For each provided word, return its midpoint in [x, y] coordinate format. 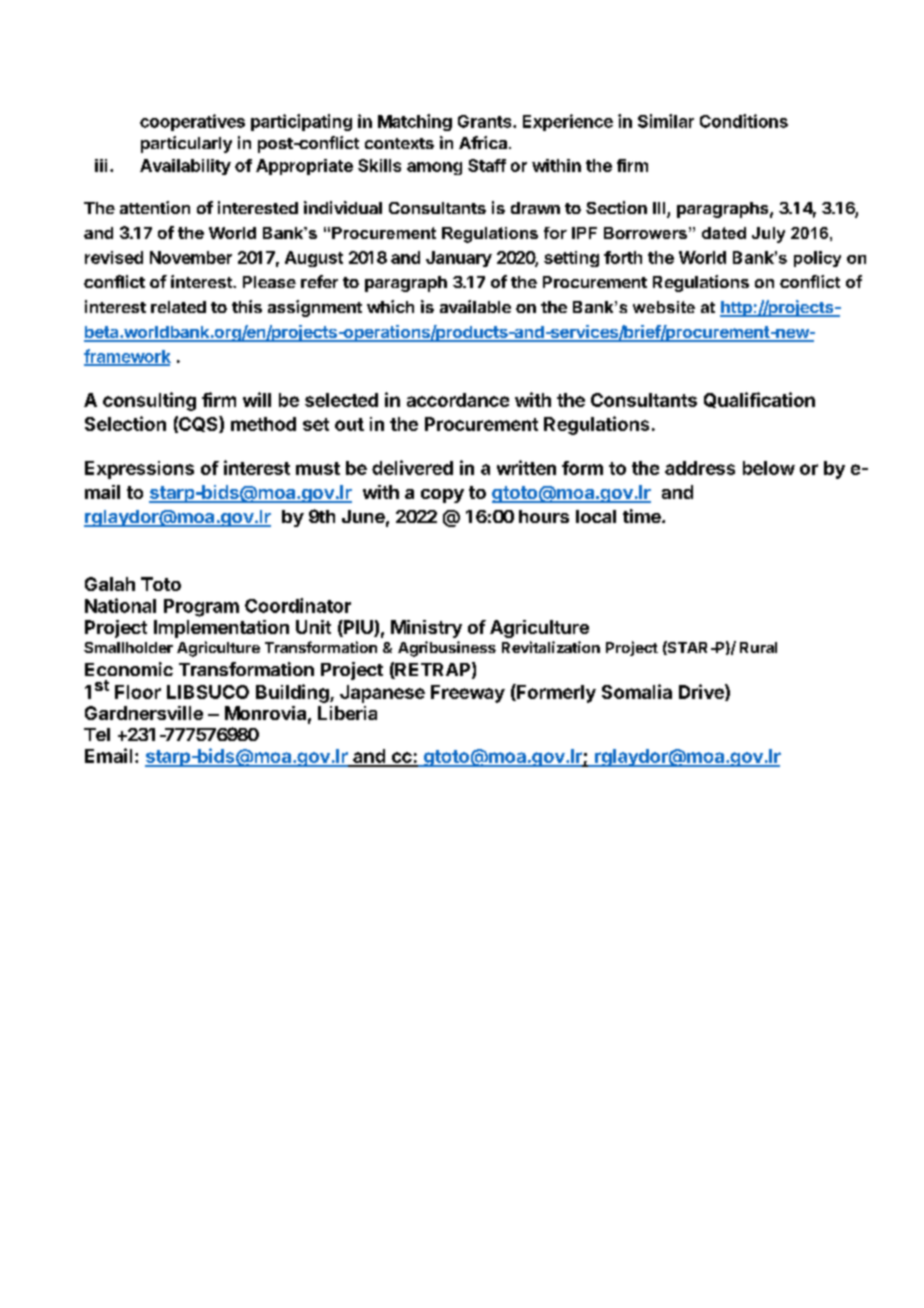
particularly [186, 144]
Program [201, 608]
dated [724, 233]
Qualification [759, 400]
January [459, 259]
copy [442, 496]
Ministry [426, 629]
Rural [758, 647]
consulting [149, 401]
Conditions [744, 121]
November [191, 257]
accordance [458, 400]
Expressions [139, 470]
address [700, 468]
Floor [138, 692]
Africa [483, 142]
